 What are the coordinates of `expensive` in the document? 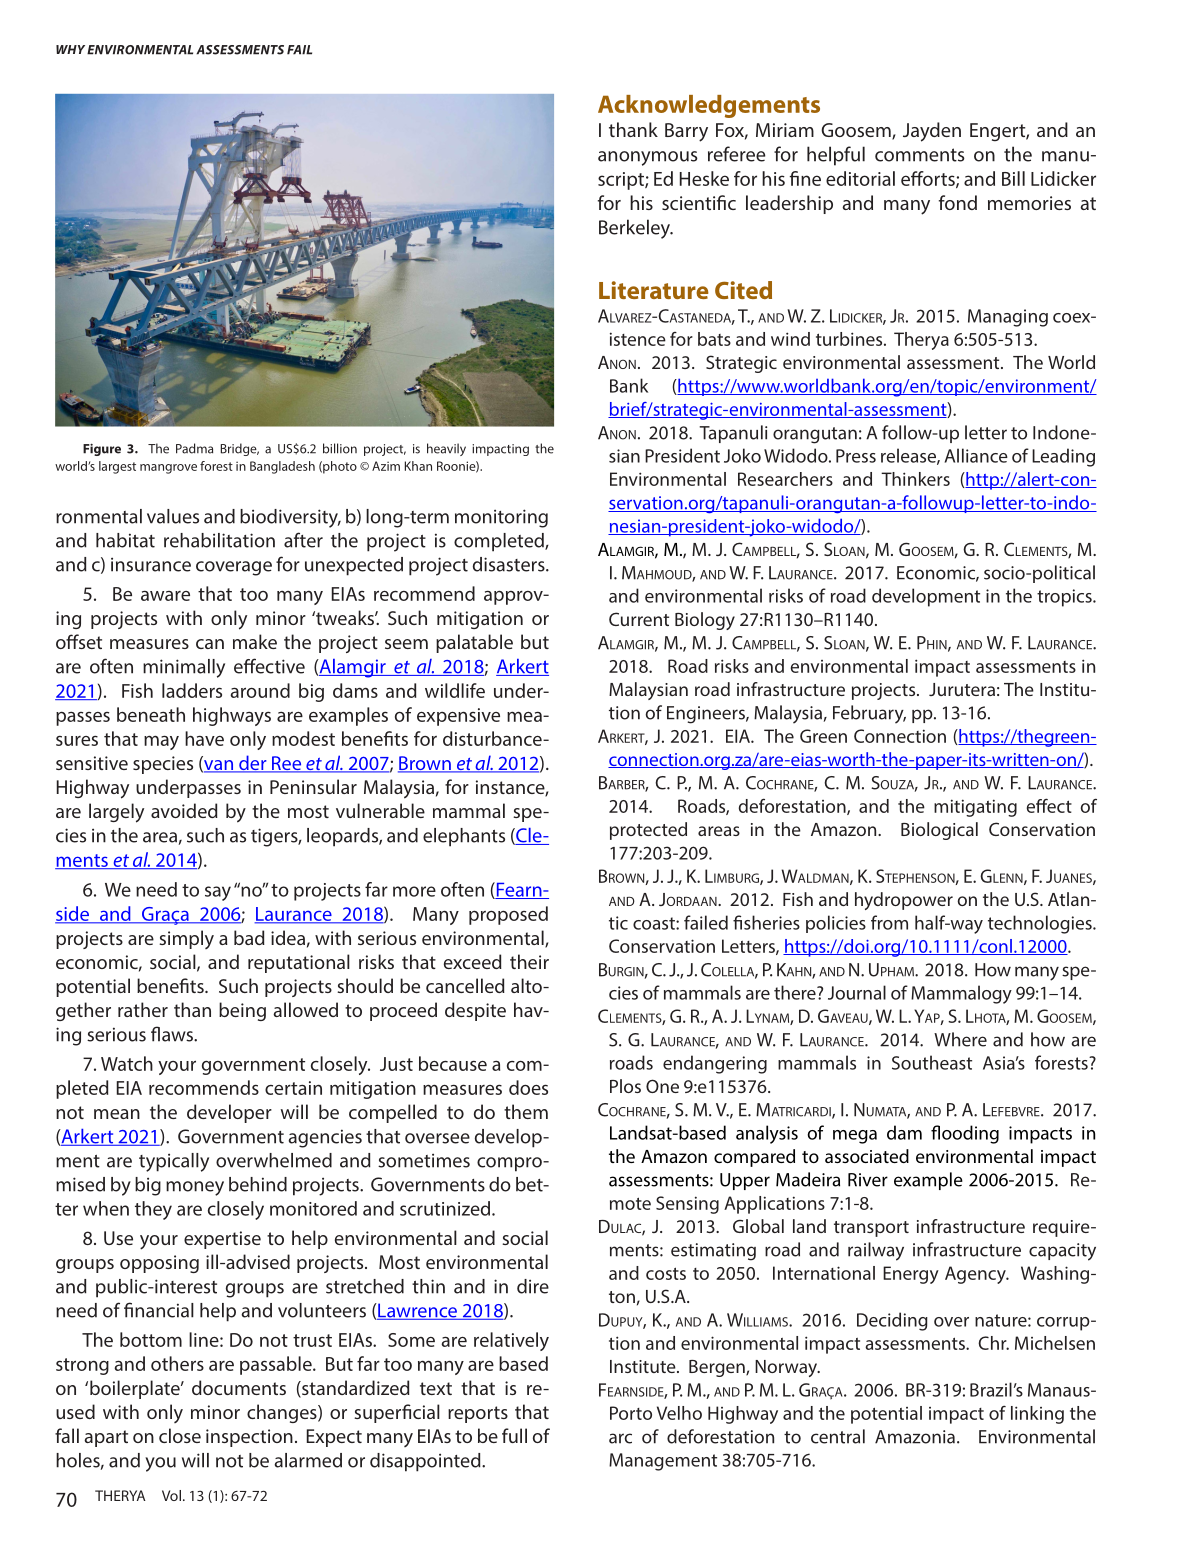 It's located at (458, 717).
